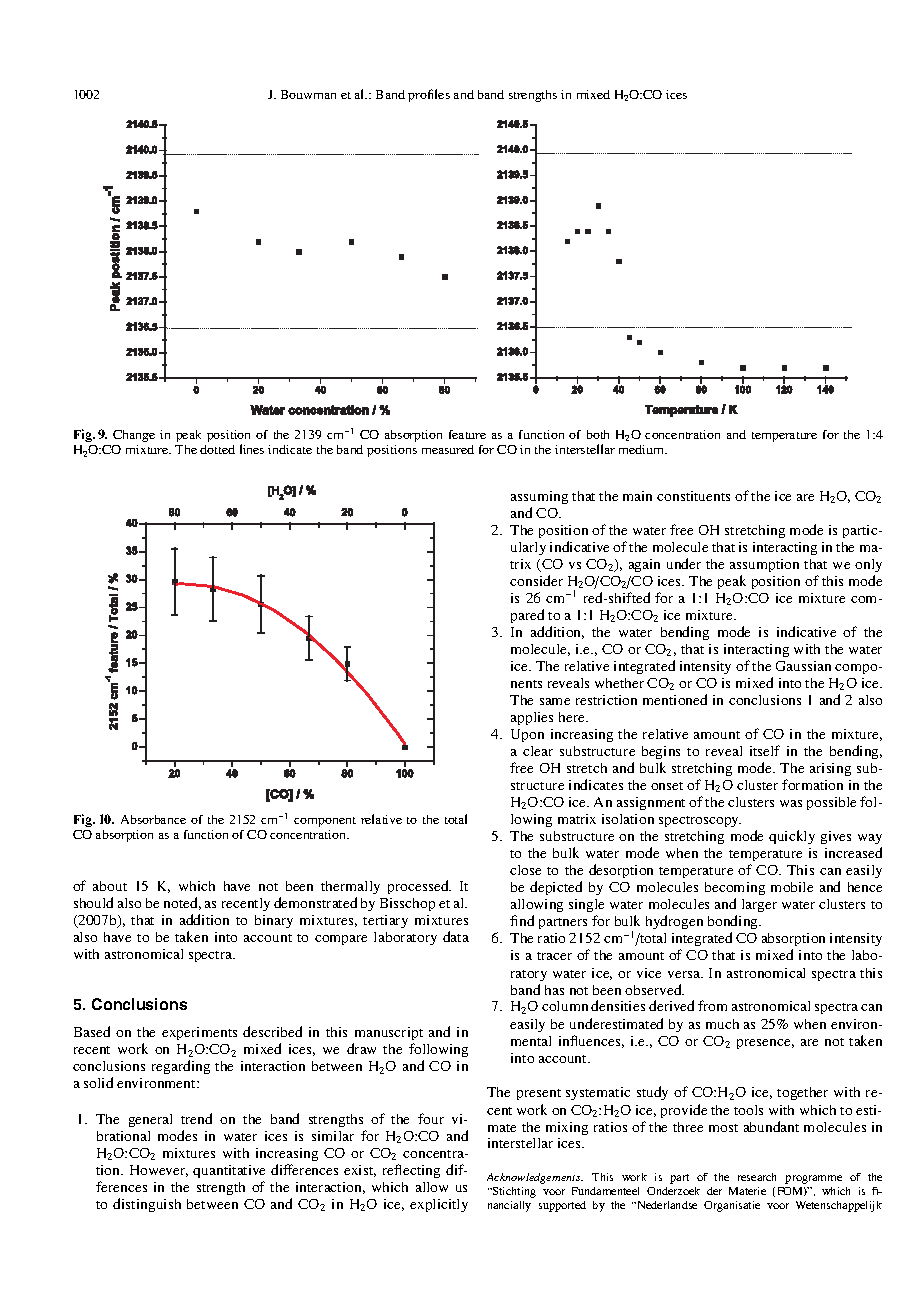 Image resolution: width=924 pixels, height=1308 pixels. I want to click on both, so click(598, 434).
